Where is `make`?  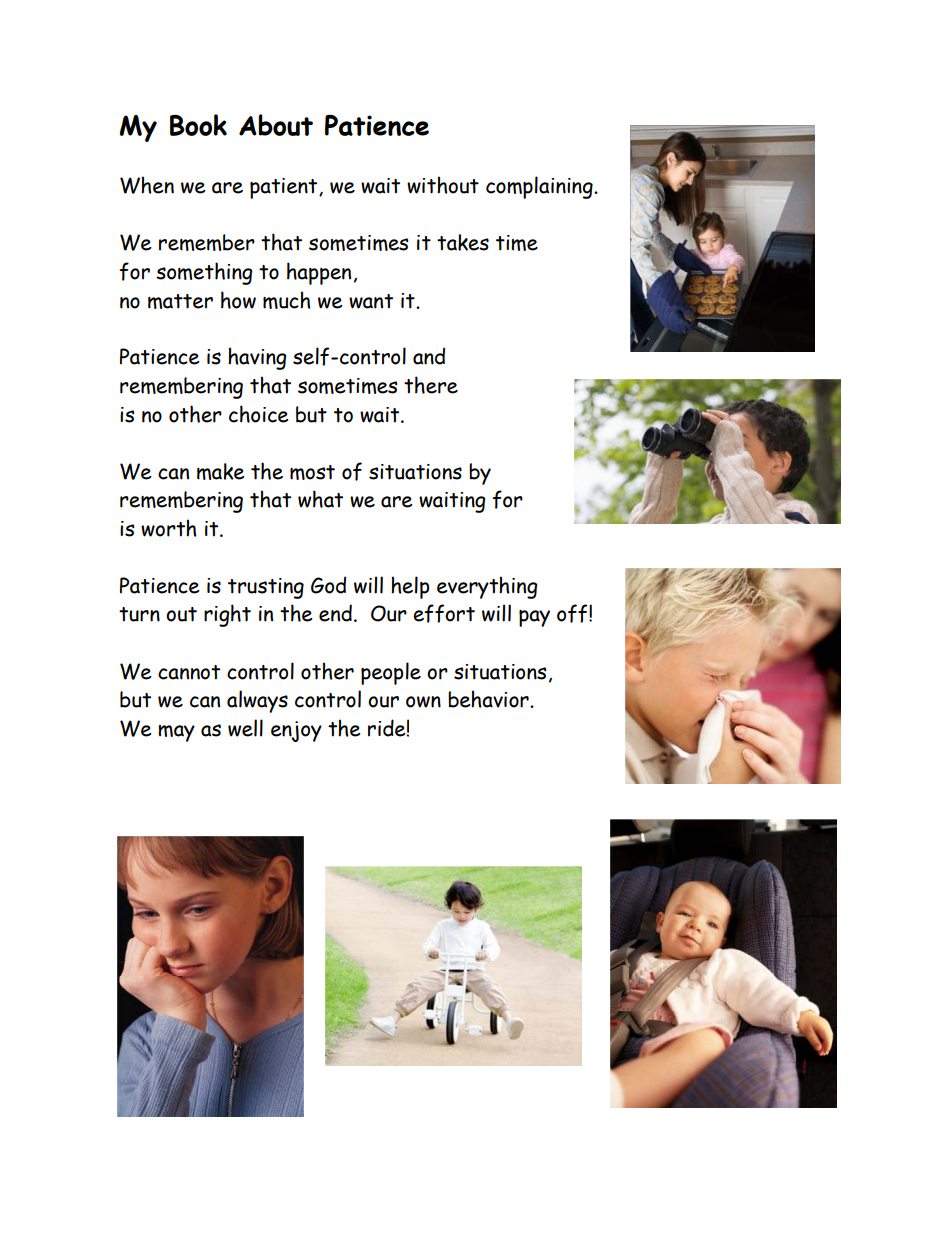
make is located at coordinates (221, 471).
